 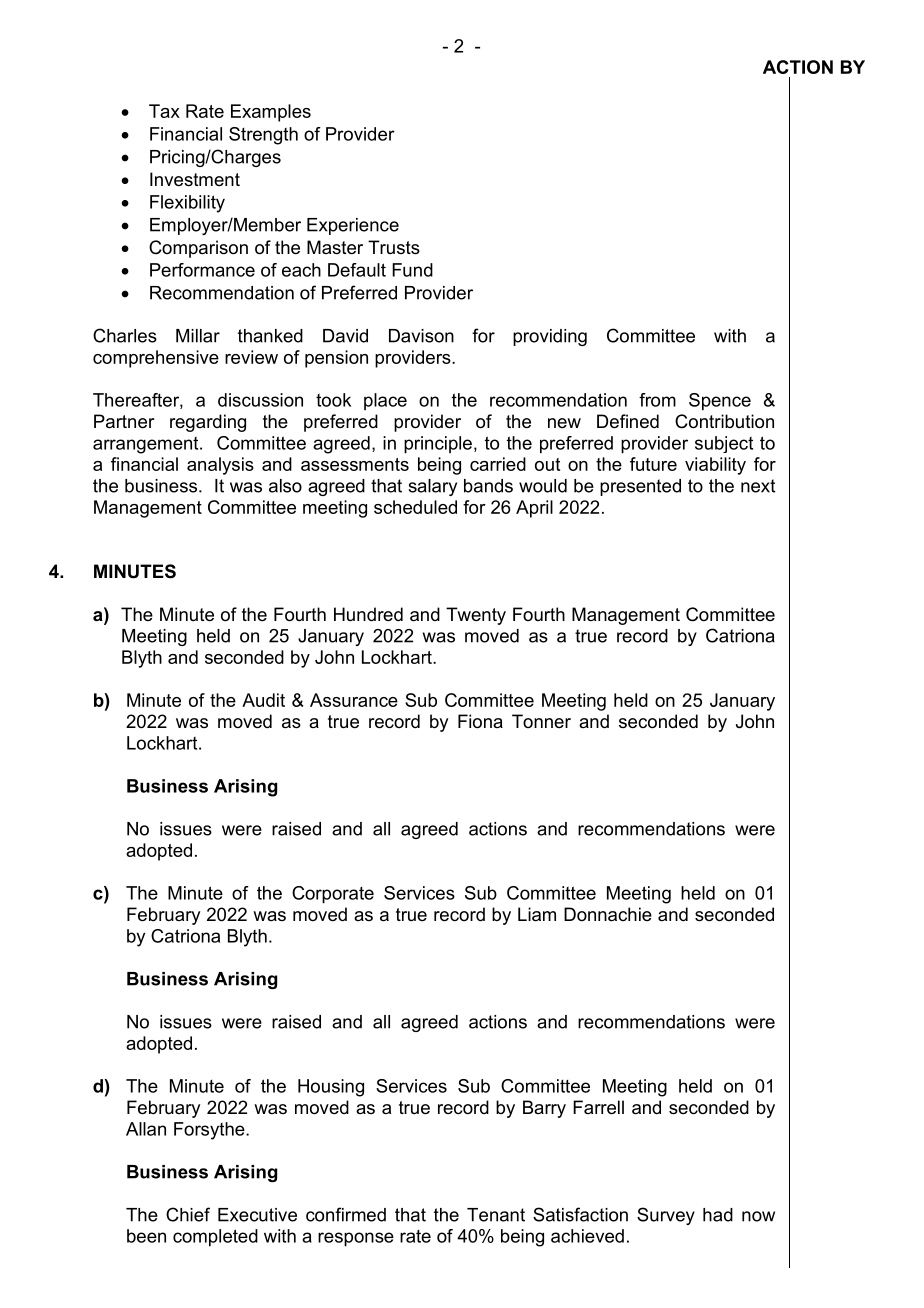 What do you see at coordinates (198, 336) in the image?
I see `Millar` at bounding box center [198, 336].
